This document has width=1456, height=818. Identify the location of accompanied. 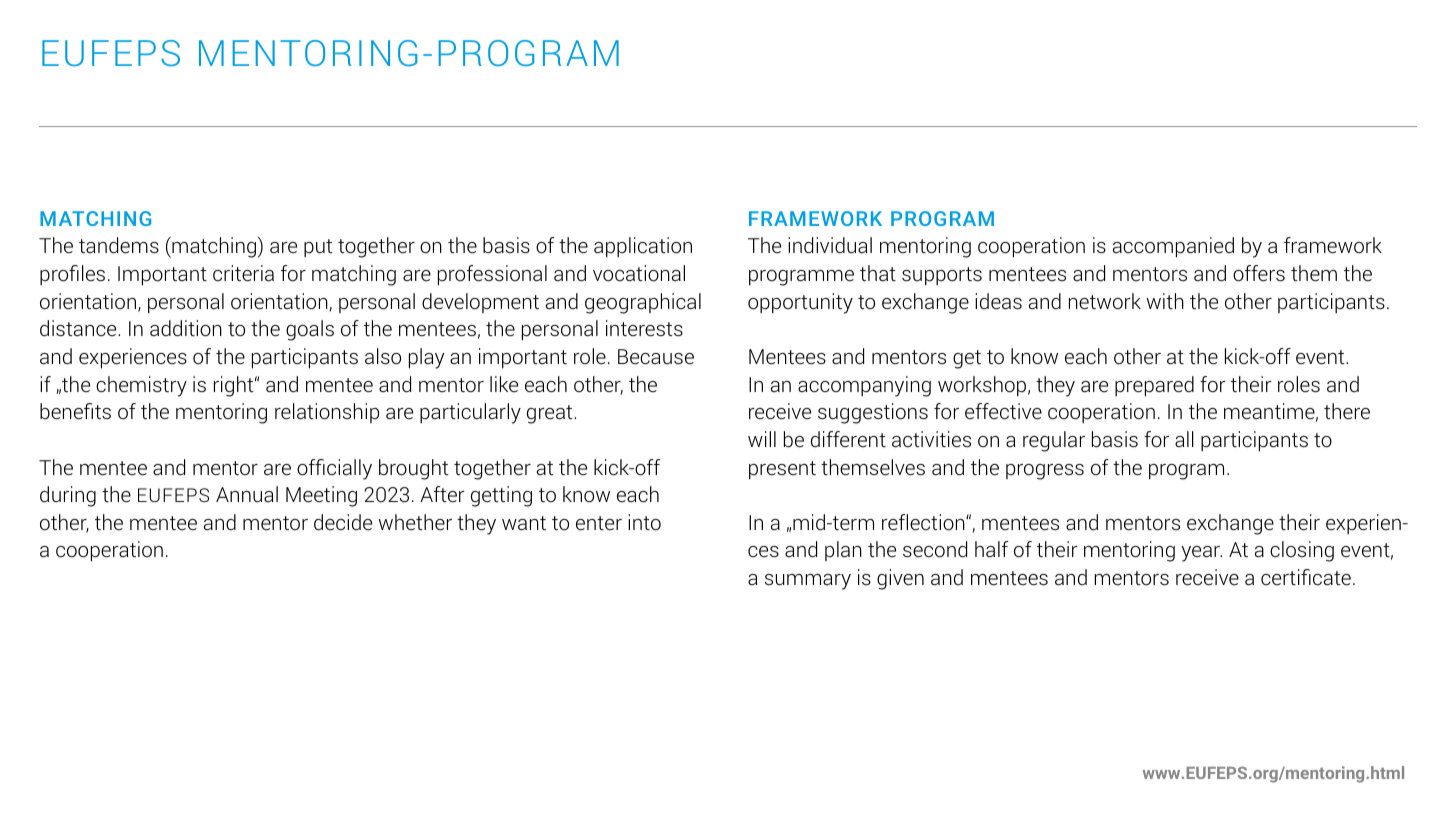
(1173, 247).
